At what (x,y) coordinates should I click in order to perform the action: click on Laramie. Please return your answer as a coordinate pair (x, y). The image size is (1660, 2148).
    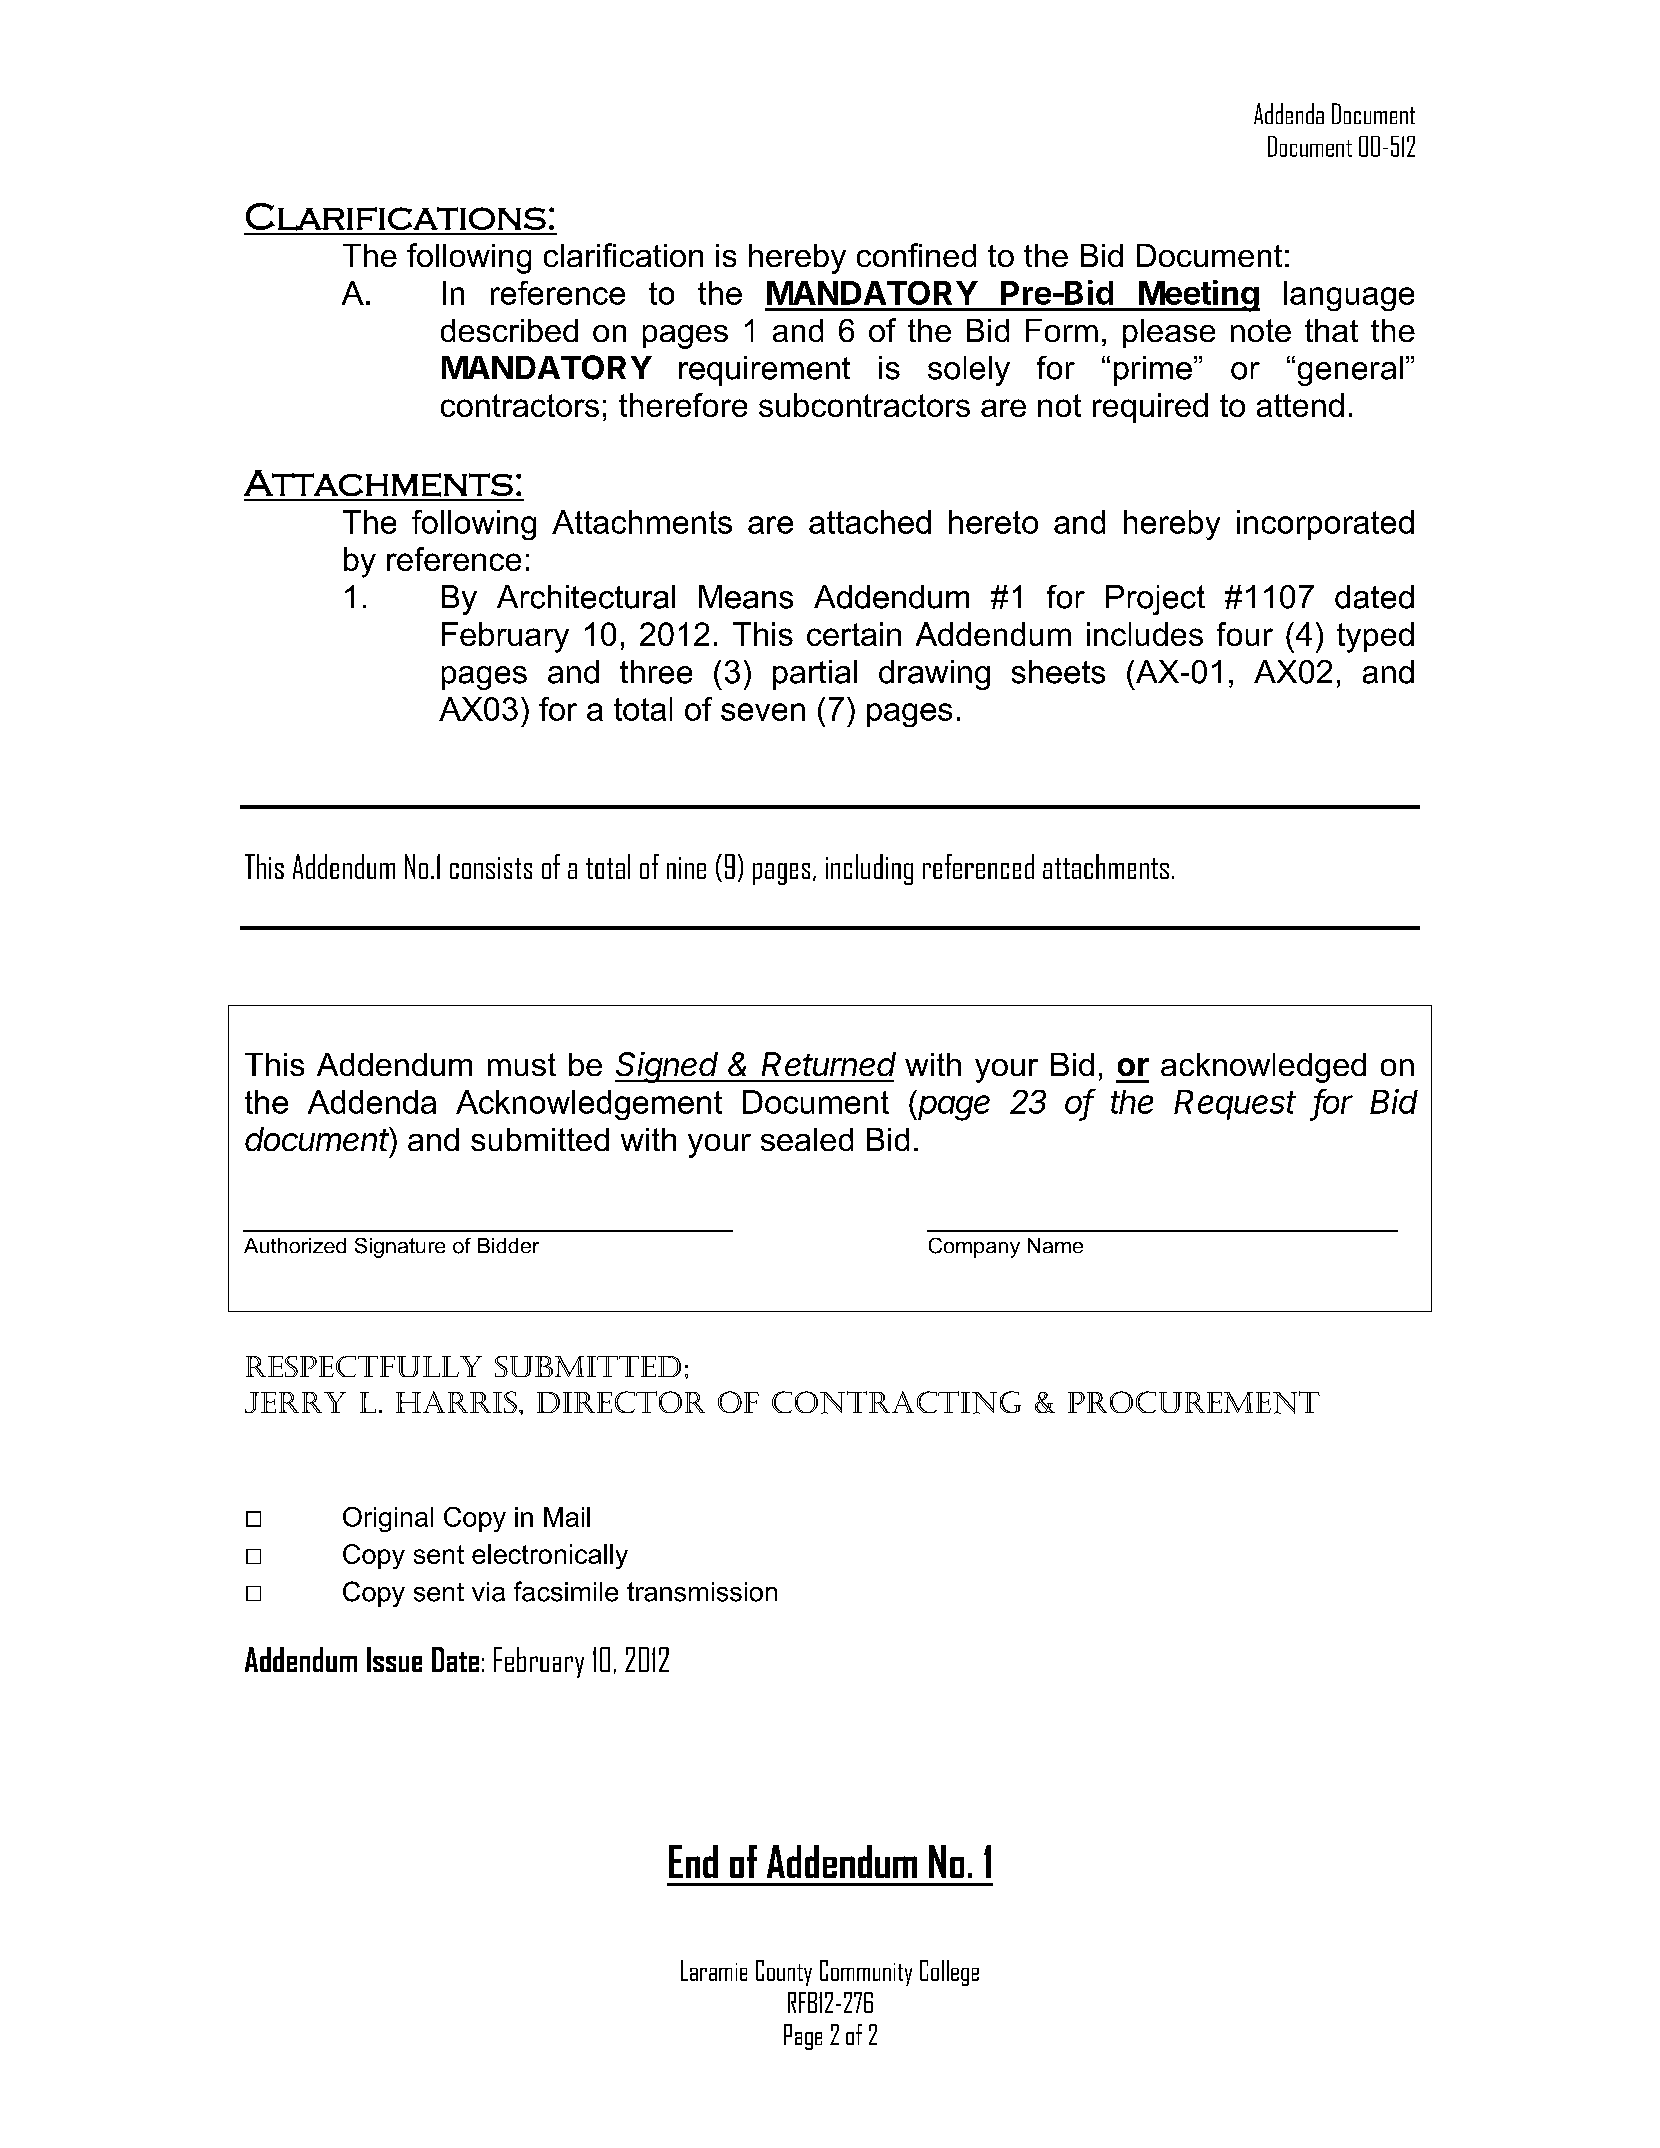
    Looking at the image, I should click on (714, 1970).
